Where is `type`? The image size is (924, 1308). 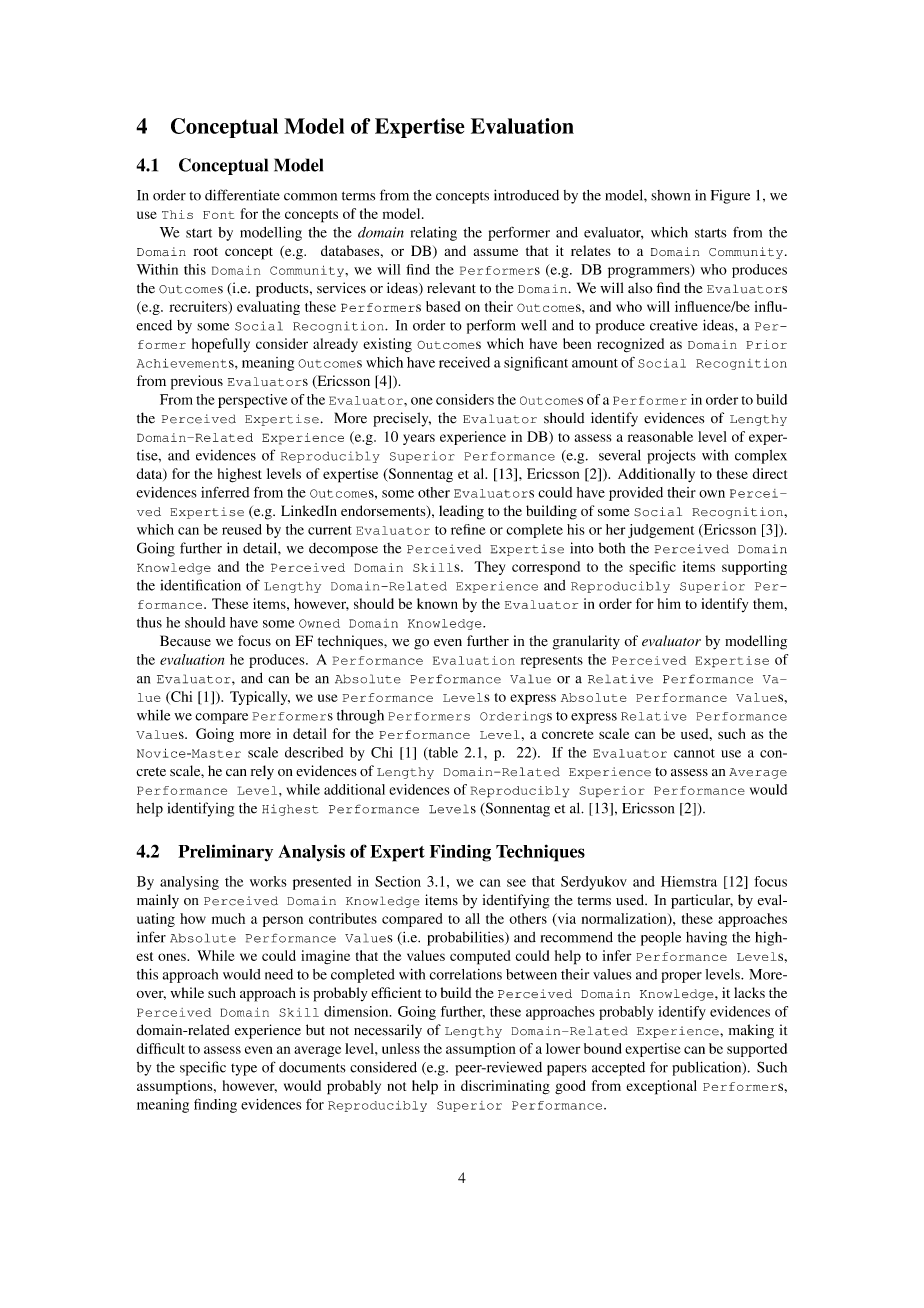
type is located at coordinates (244, 1070).
